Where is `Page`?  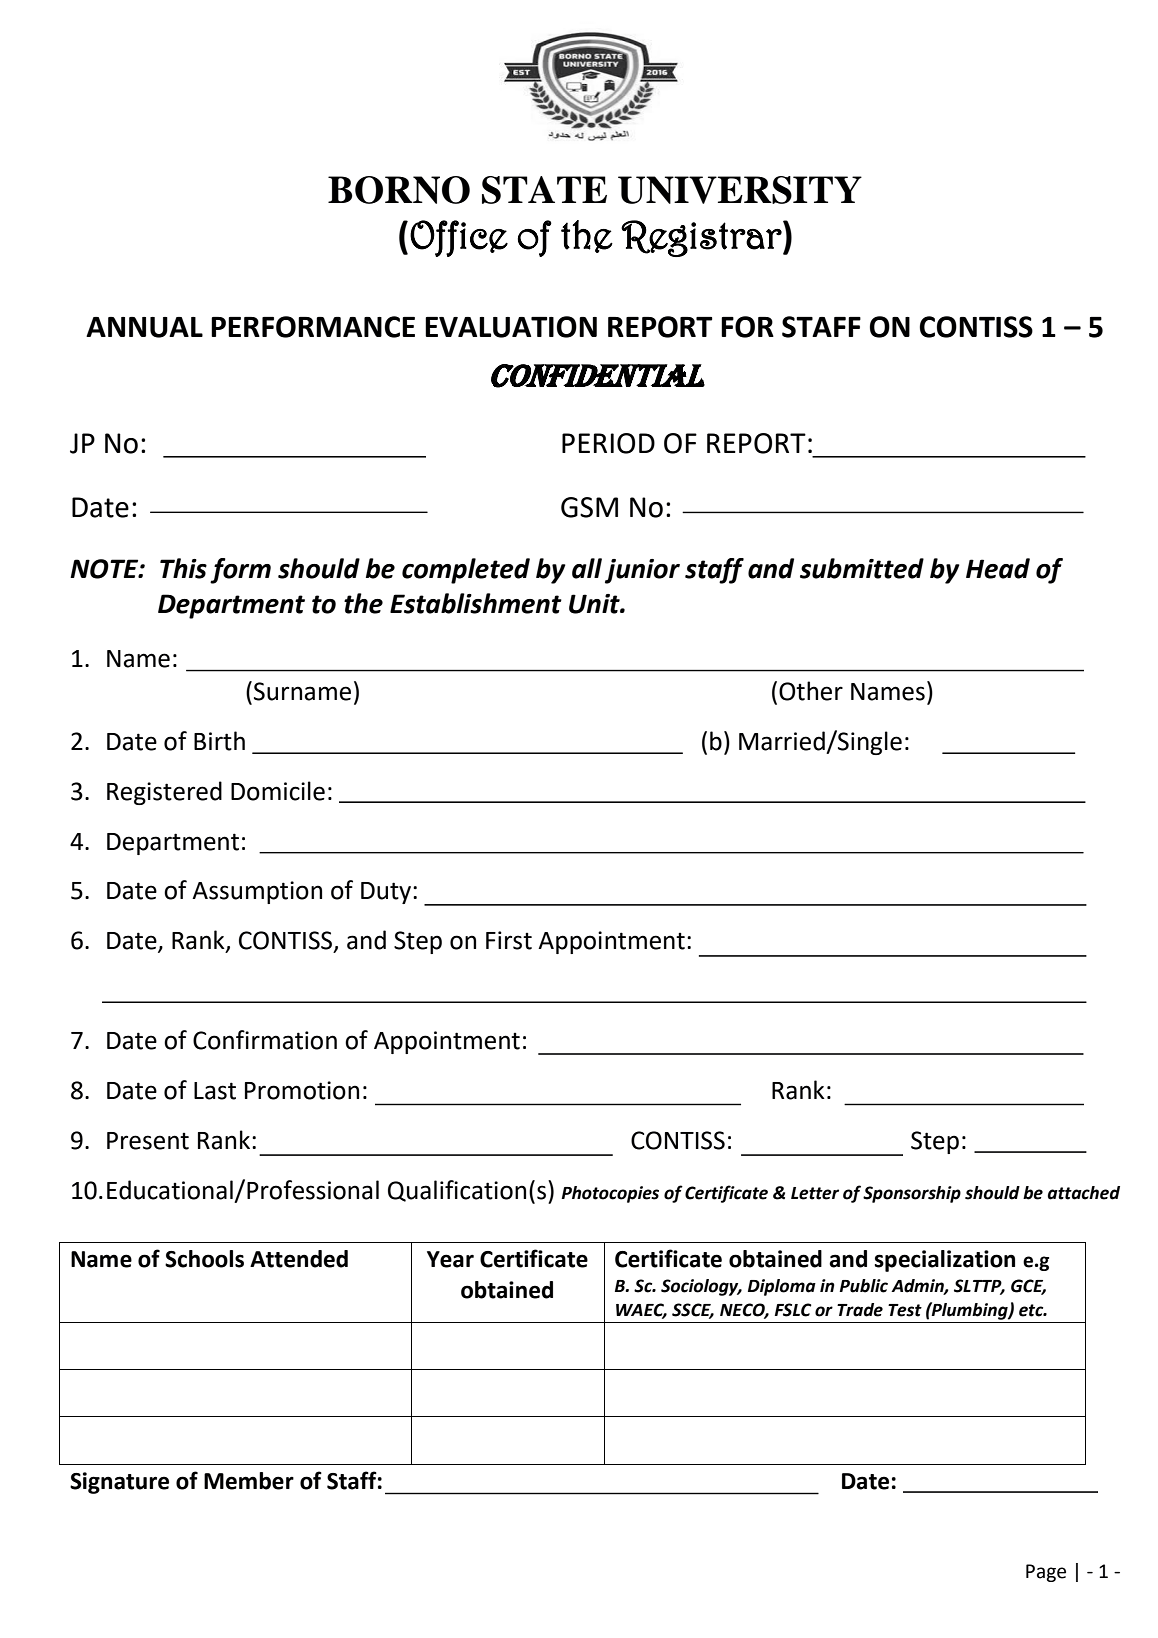 Page is located at coordinates (1046, 1573).
